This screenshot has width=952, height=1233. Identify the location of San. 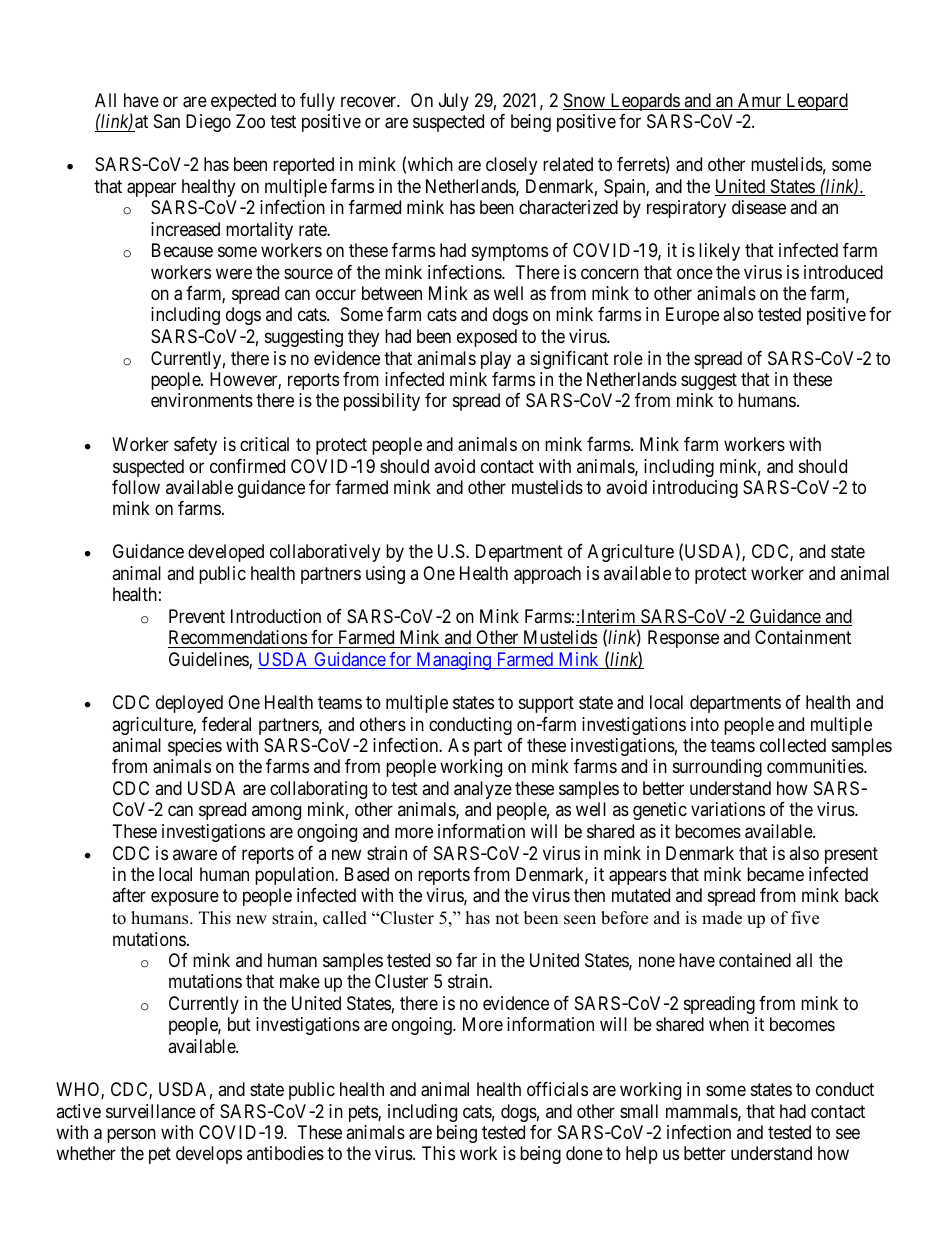
(167, 121).
